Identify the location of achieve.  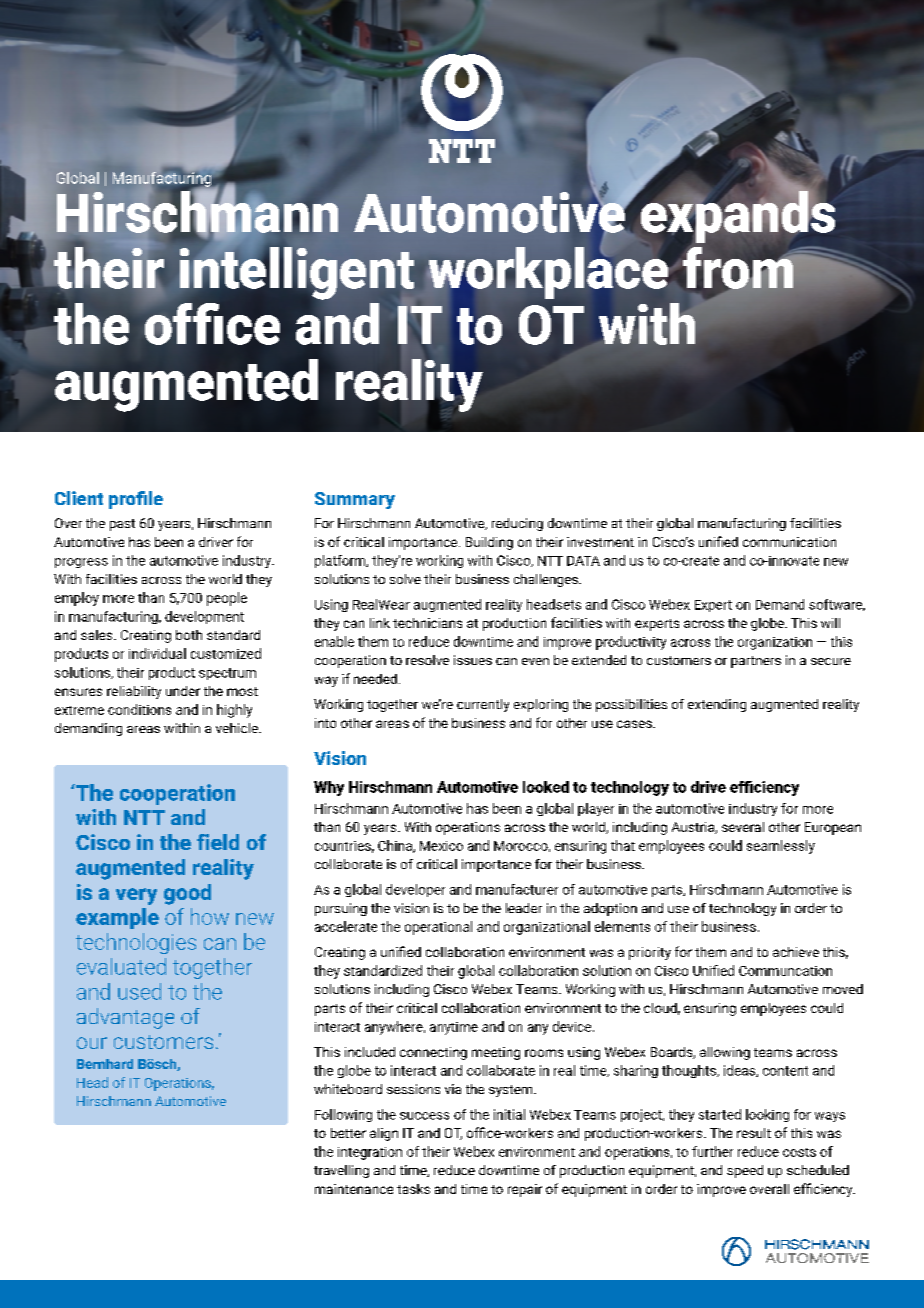
(796, 952).
